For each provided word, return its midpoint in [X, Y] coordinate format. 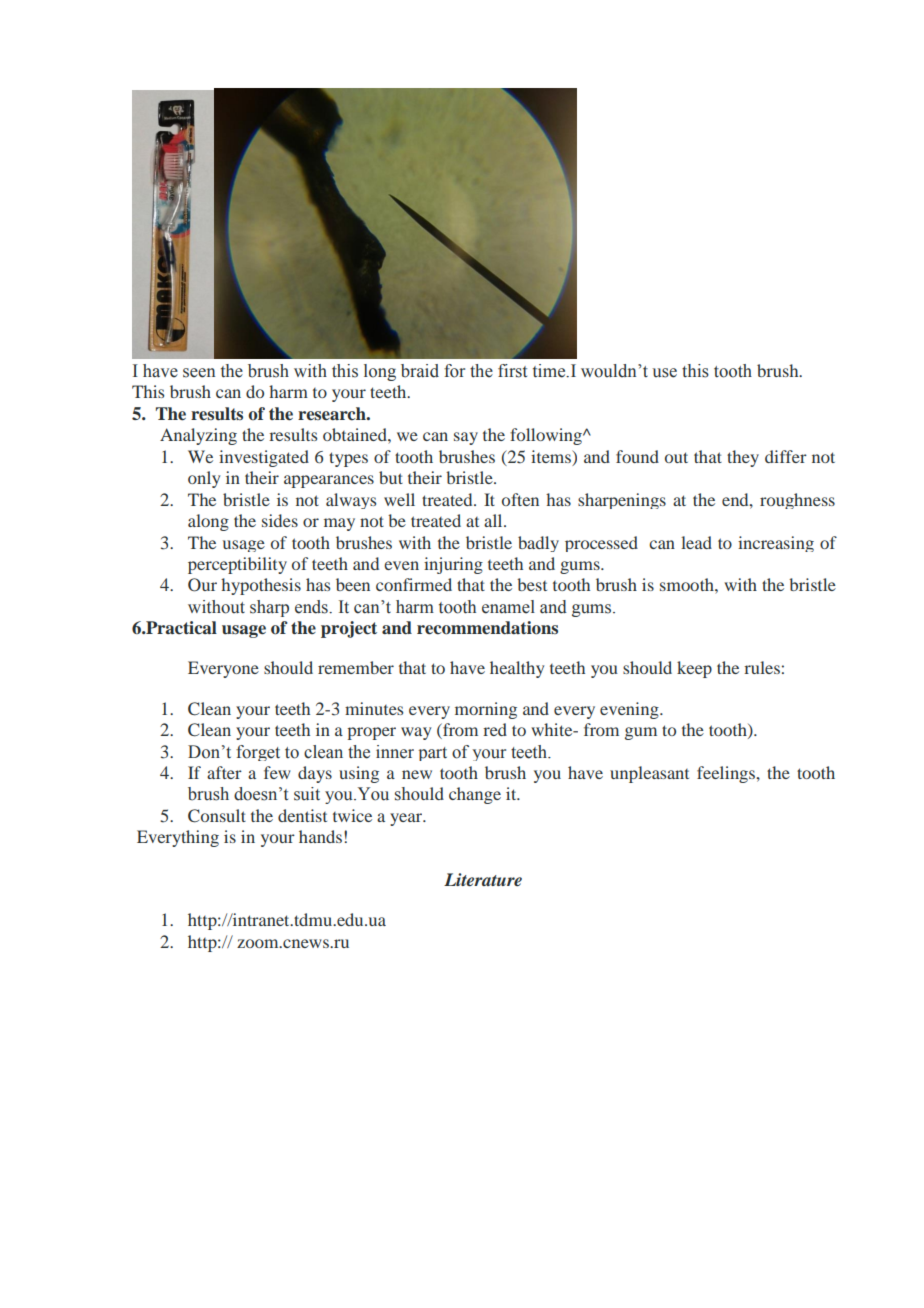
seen [199, 373]
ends [312, 607]
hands [320, 836]
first [512, 371]
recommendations [487, 628]
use [664, 373]
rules [762, 667]
